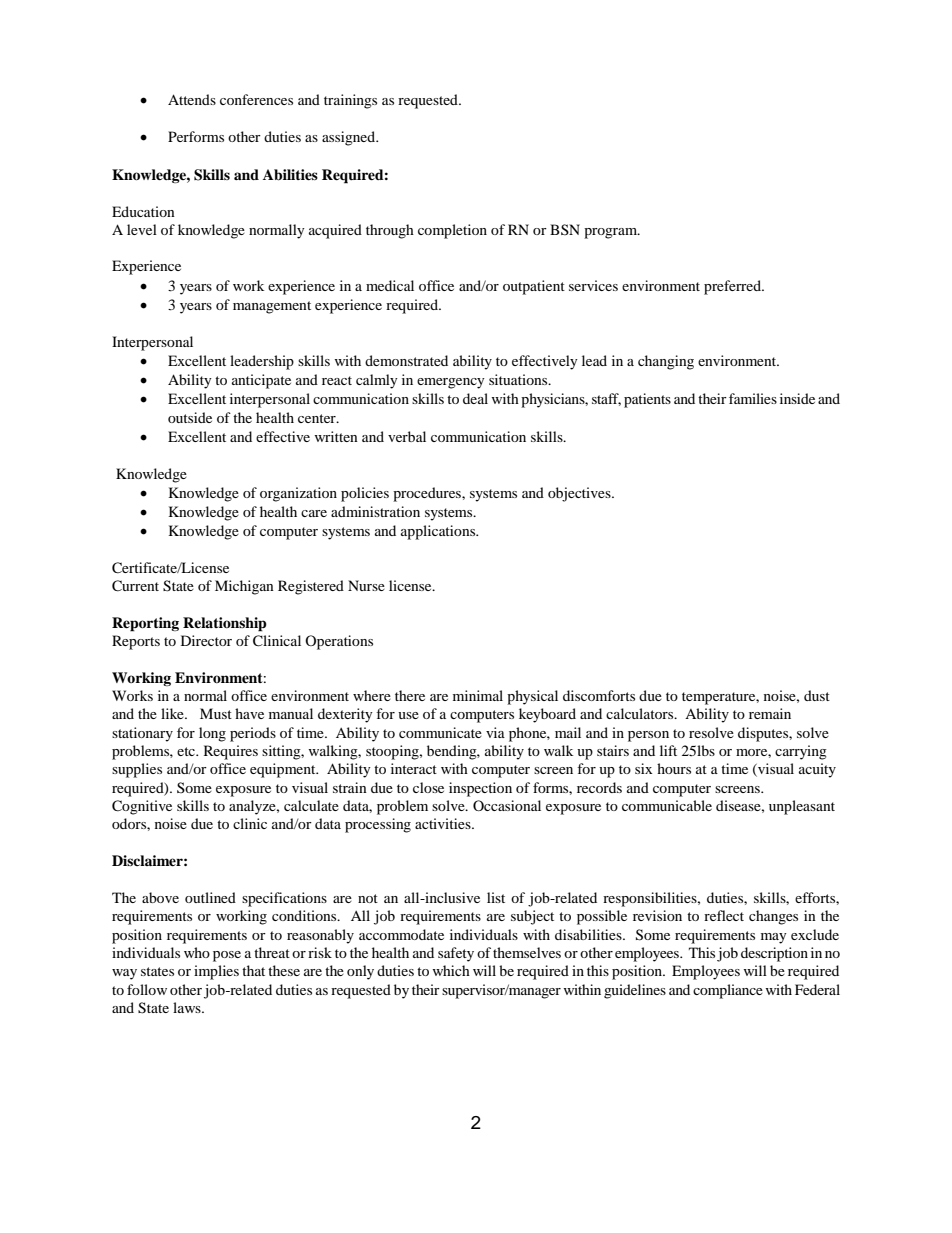 Image resolution: width=952 pixels, height=1233 pixels. What do you see at coordinates (192, 99) in the document?
I see `Attends` at bounding box center [192, 99].
